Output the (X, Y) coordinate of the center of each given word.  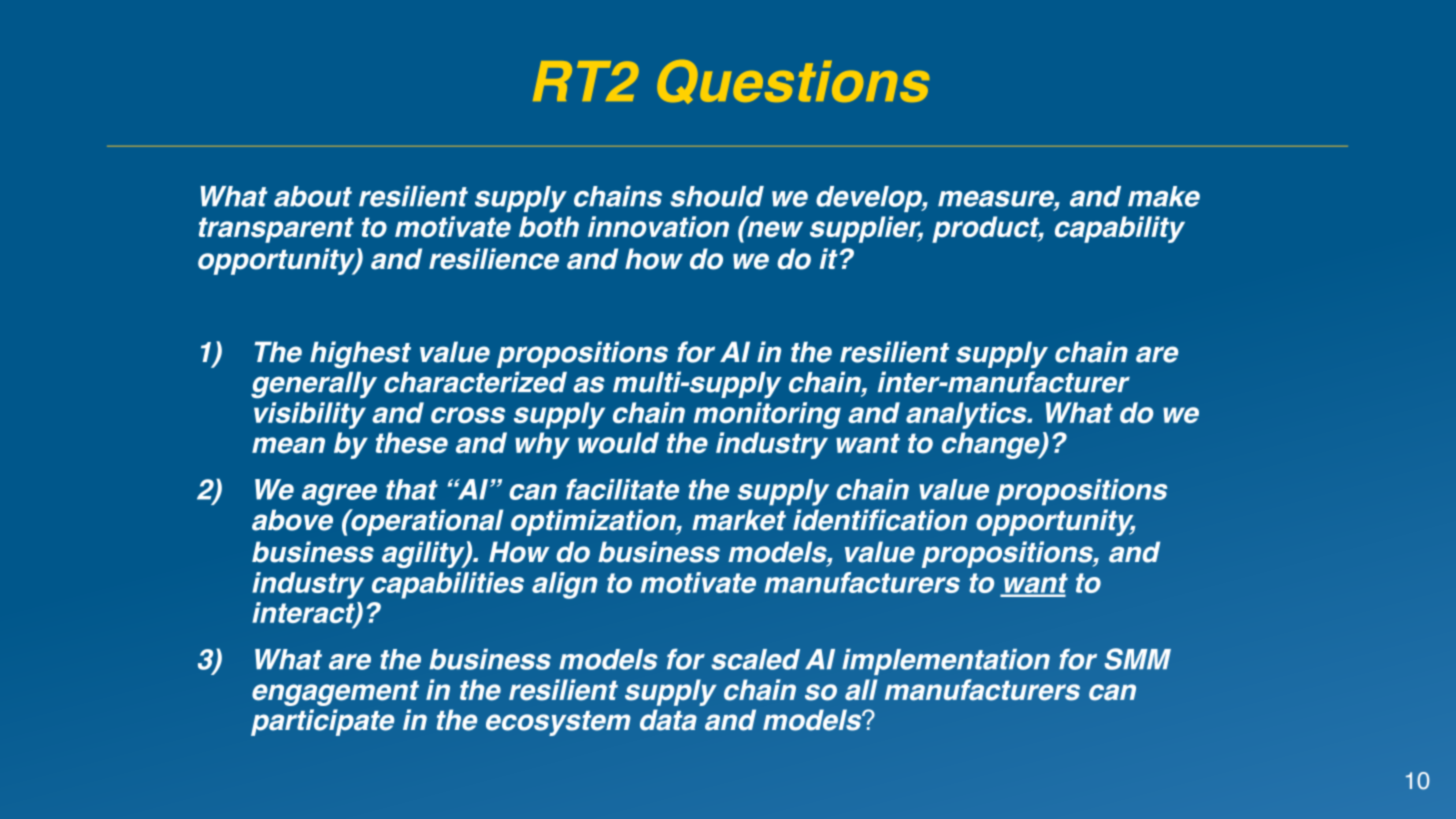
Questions (793, 82)
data (668, 720)
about (313, 196)
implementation (946, 662)
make (1164, 196)
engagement (335, 693)
